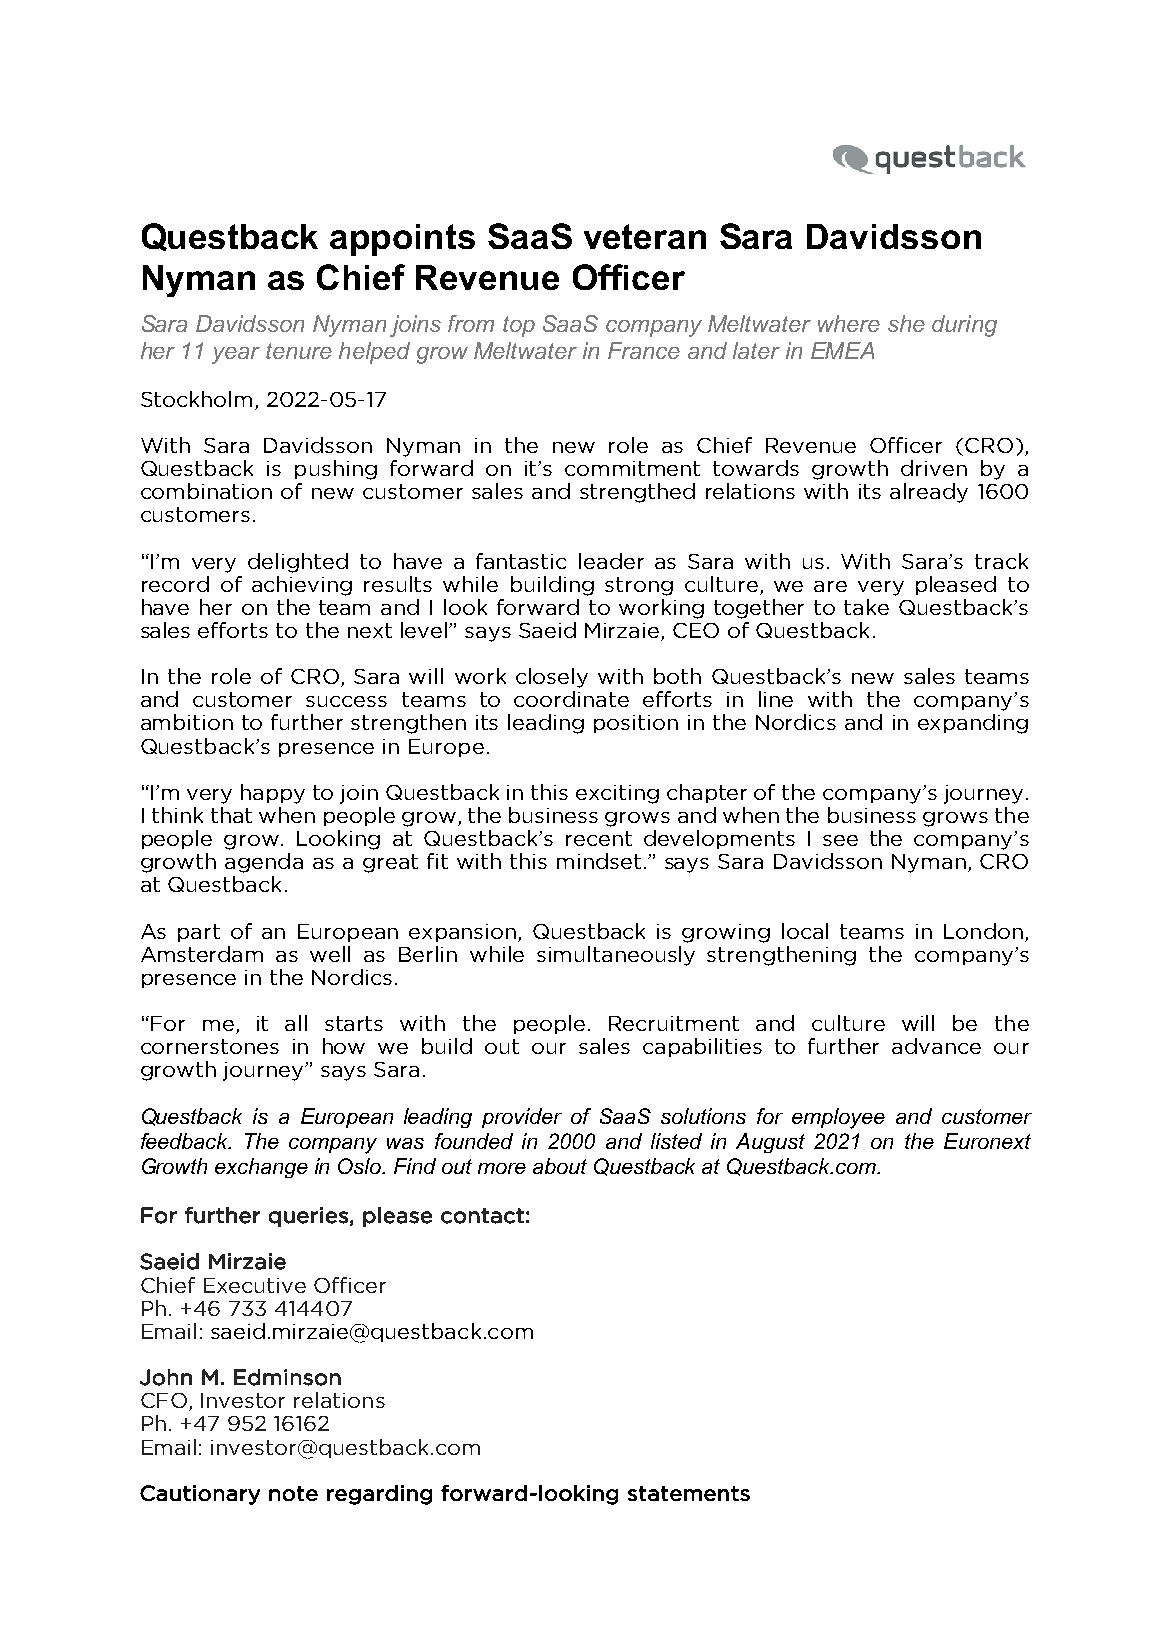 The width and height of the screenshot is (1168, 1652). Describe the element at coordinates (308, 1217) in the screenshot. I see `queries` at that location.
